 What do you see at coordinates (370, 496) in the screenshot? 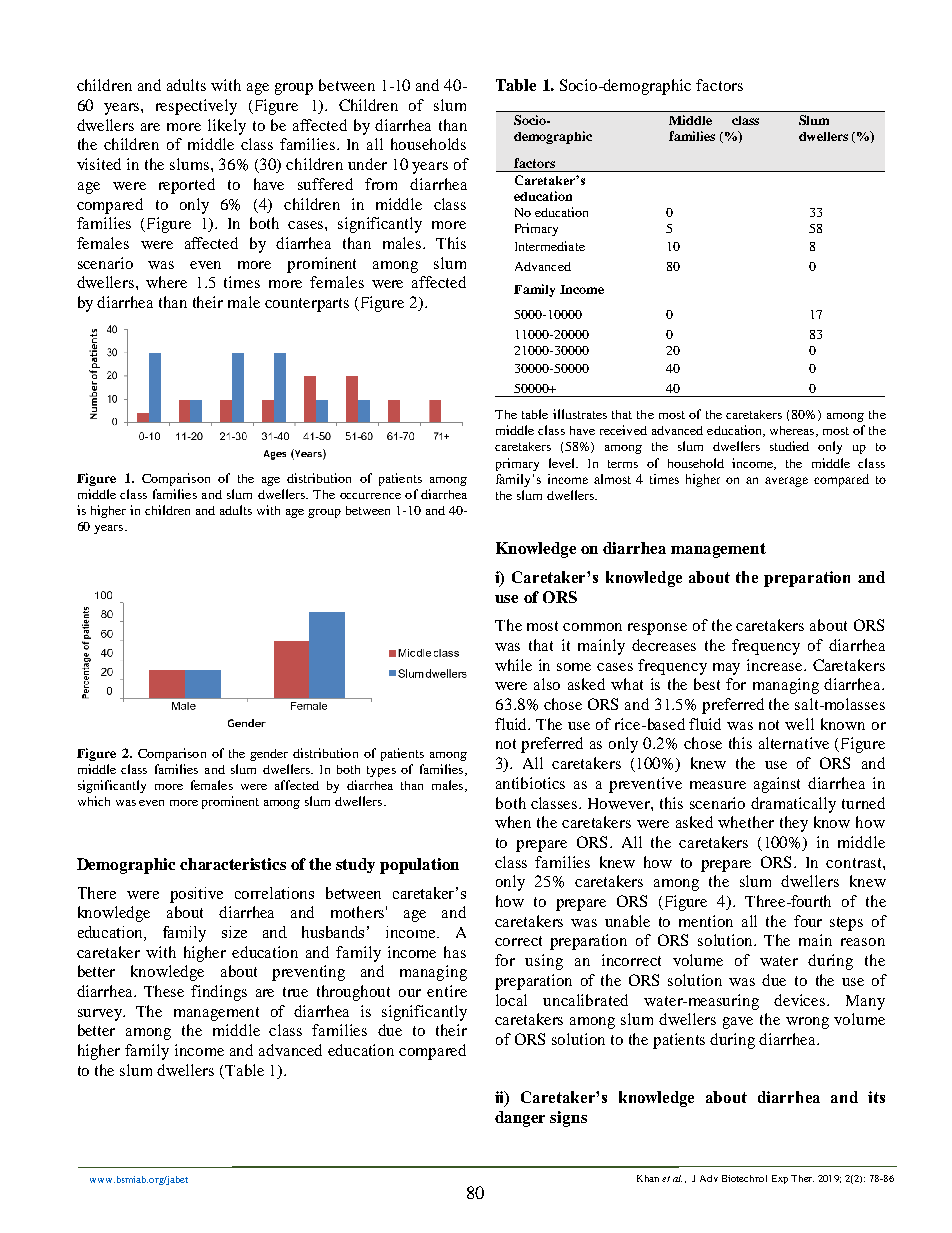
I see `occurrence` at bounding box center [370, 496].
